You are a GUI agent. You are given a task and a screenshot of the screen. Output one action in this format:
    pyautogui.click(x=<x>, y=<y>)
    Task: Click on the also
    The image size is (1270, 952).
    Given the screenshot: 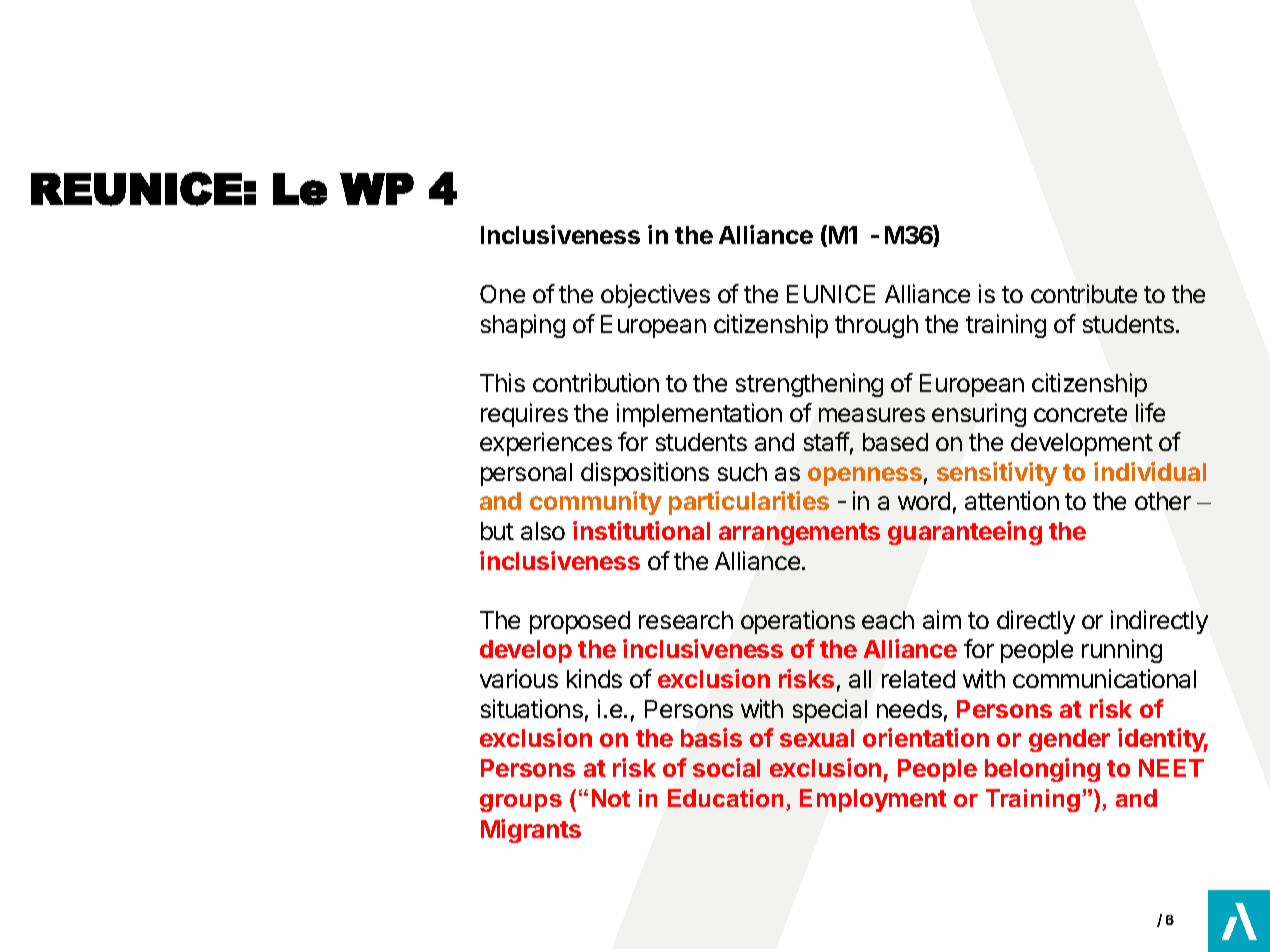 What is the action you would take?
    pyautogui.click(x=543, y=531)
